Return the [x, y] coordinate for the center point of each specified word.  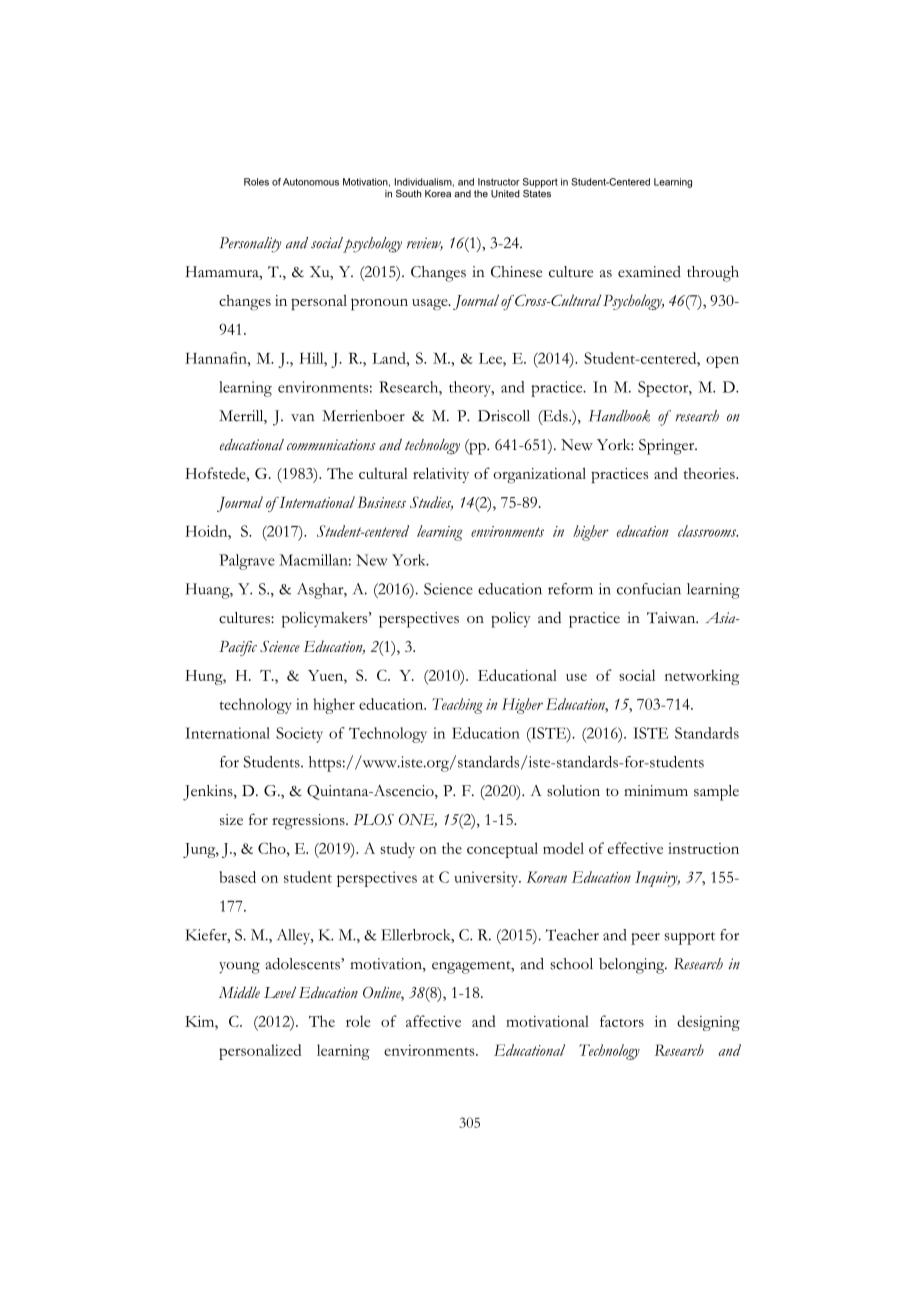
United [505, 194]
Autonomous [311, 182]
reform [570, 589]
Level [280, 992]
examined [649, 272]
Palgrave [247, 562]
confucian [649, 589]
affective [433, 1021]
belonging [633, 966]
